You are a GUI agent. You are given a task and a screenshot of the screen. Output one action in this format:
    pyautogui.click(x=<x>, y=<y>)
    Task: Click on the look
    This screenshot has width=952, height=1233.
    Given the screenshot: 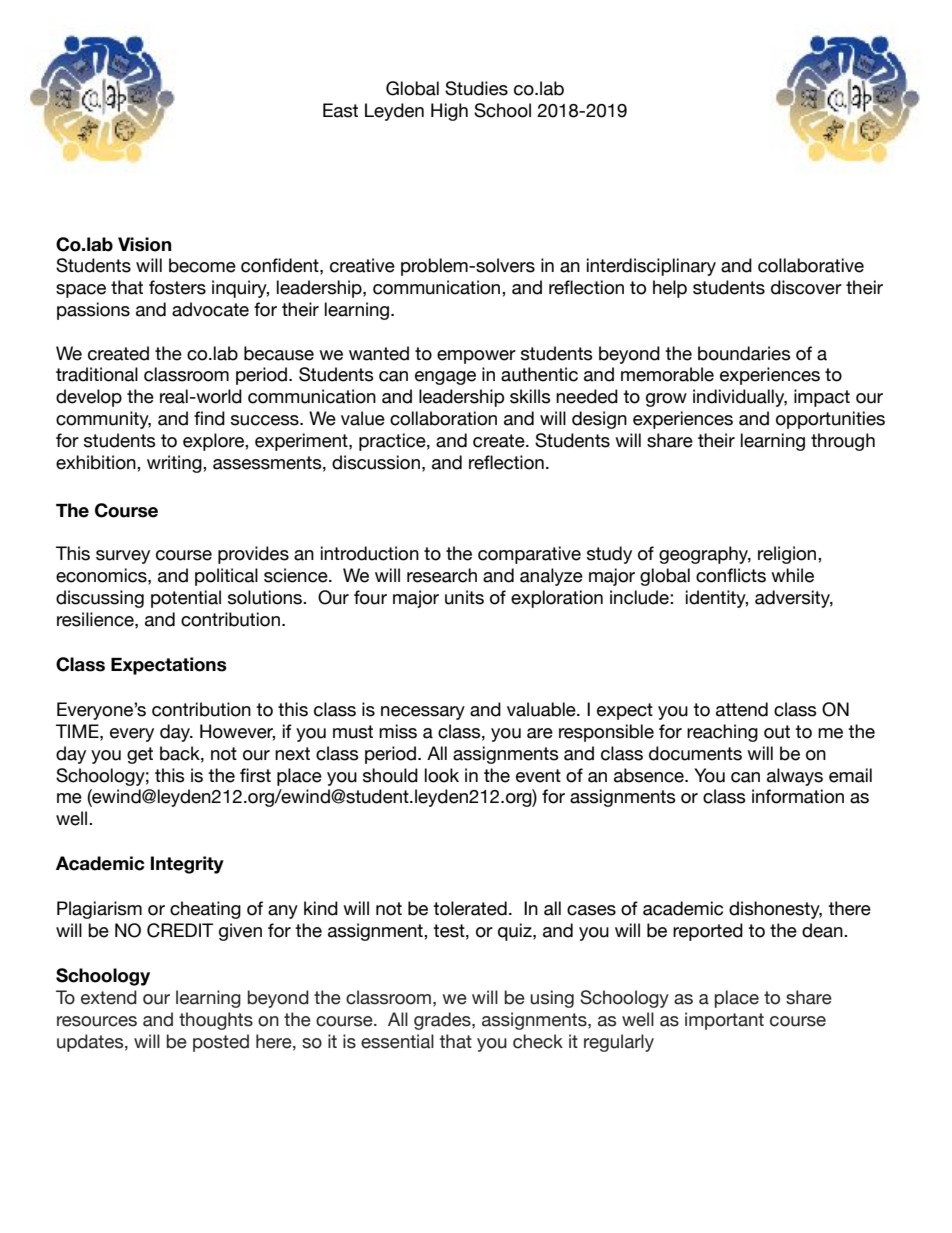 What is the action you would take?
    pyautogui.click(x=442, y=775)
